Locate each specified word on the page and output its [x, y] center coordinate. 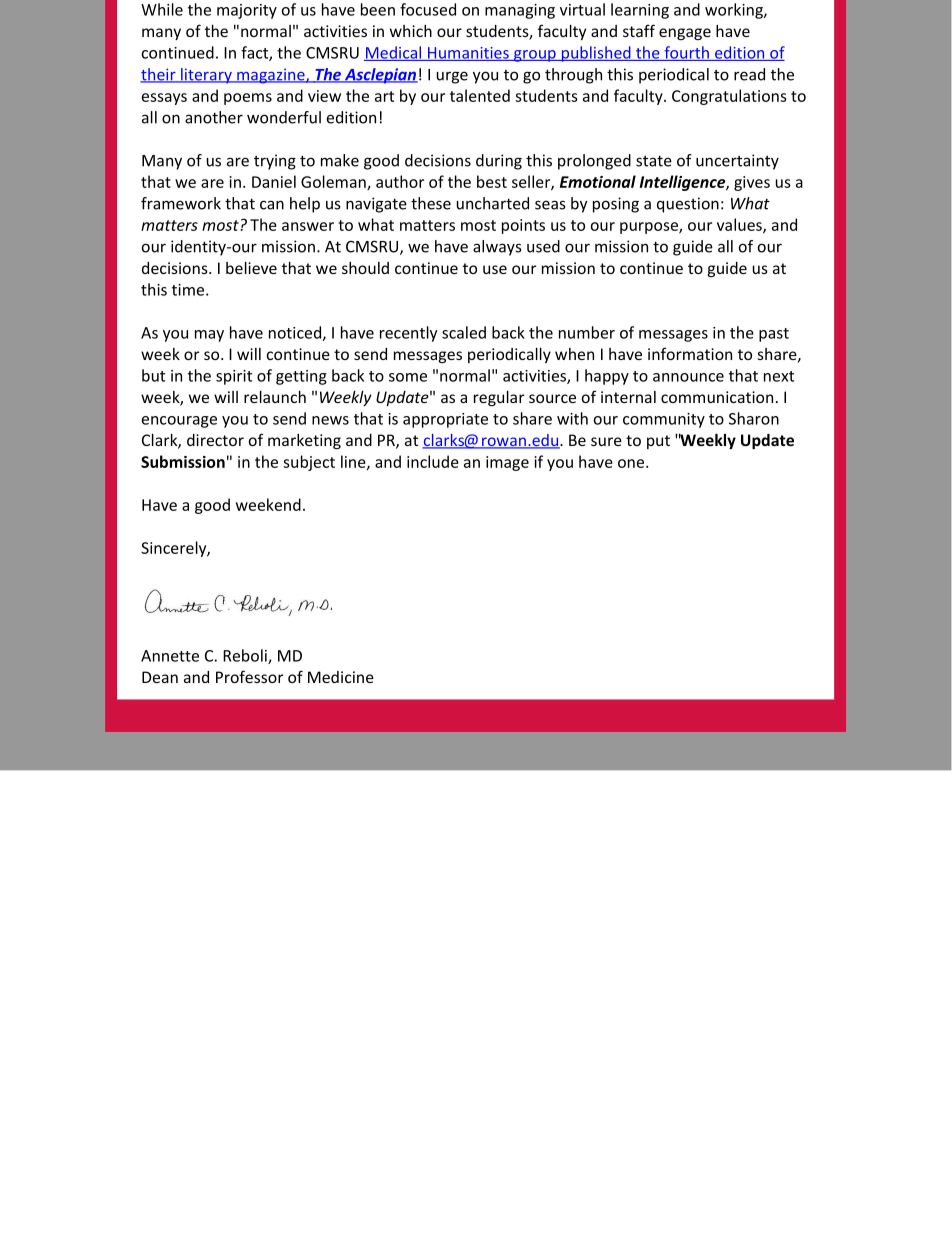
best [492, 181]
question [688, 205]
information [690, 353]
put [658, 442]
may [209, 336]
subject [309, 463]
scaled [464, 332]
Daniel [274, 181]
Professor [250, 676]
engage [685, 34]
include [433, 461]
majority [247, 11]
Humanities [468, 54]
